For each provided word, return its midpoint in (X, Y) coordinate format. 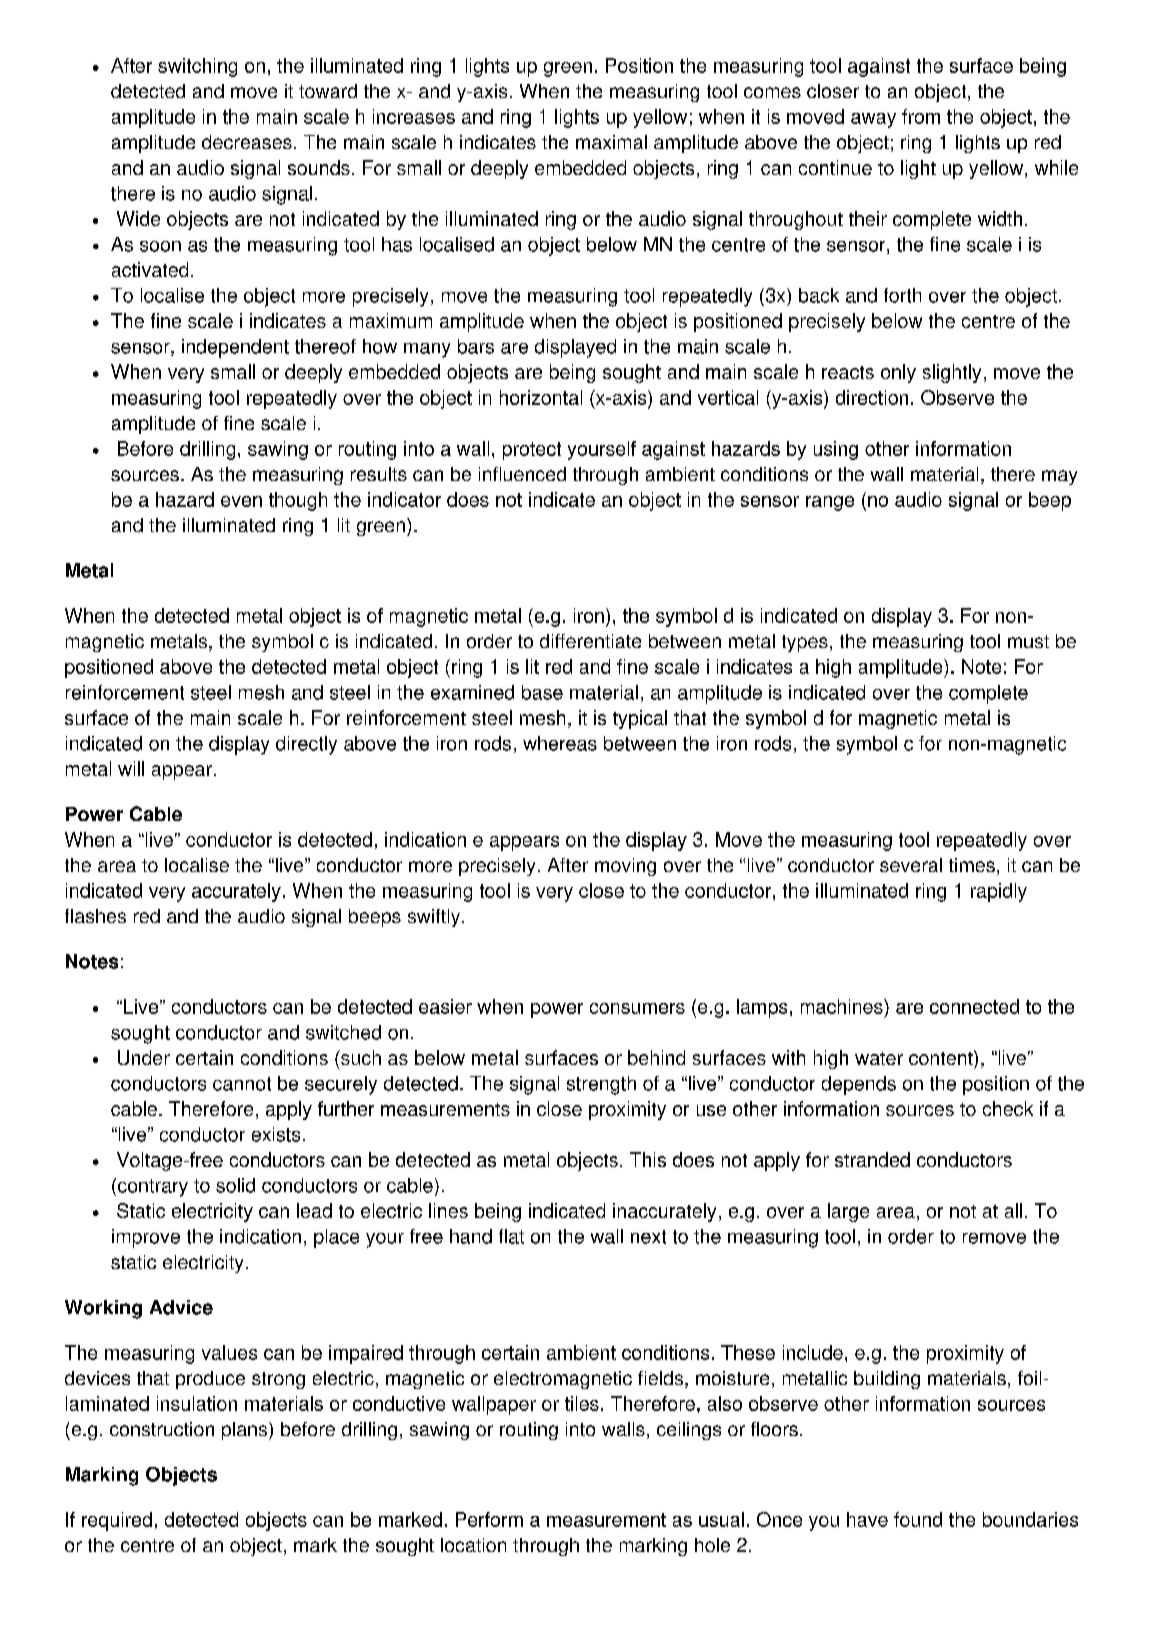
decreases (247, 142)
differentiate (590, 641)
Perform (489, 1519)
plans (246, 1431)
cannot (242, 1084)
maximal (611, 142)
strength (601, 1085)
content (942, 1057)
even (241, 501)
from (921, 116)
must (1028, 641)
